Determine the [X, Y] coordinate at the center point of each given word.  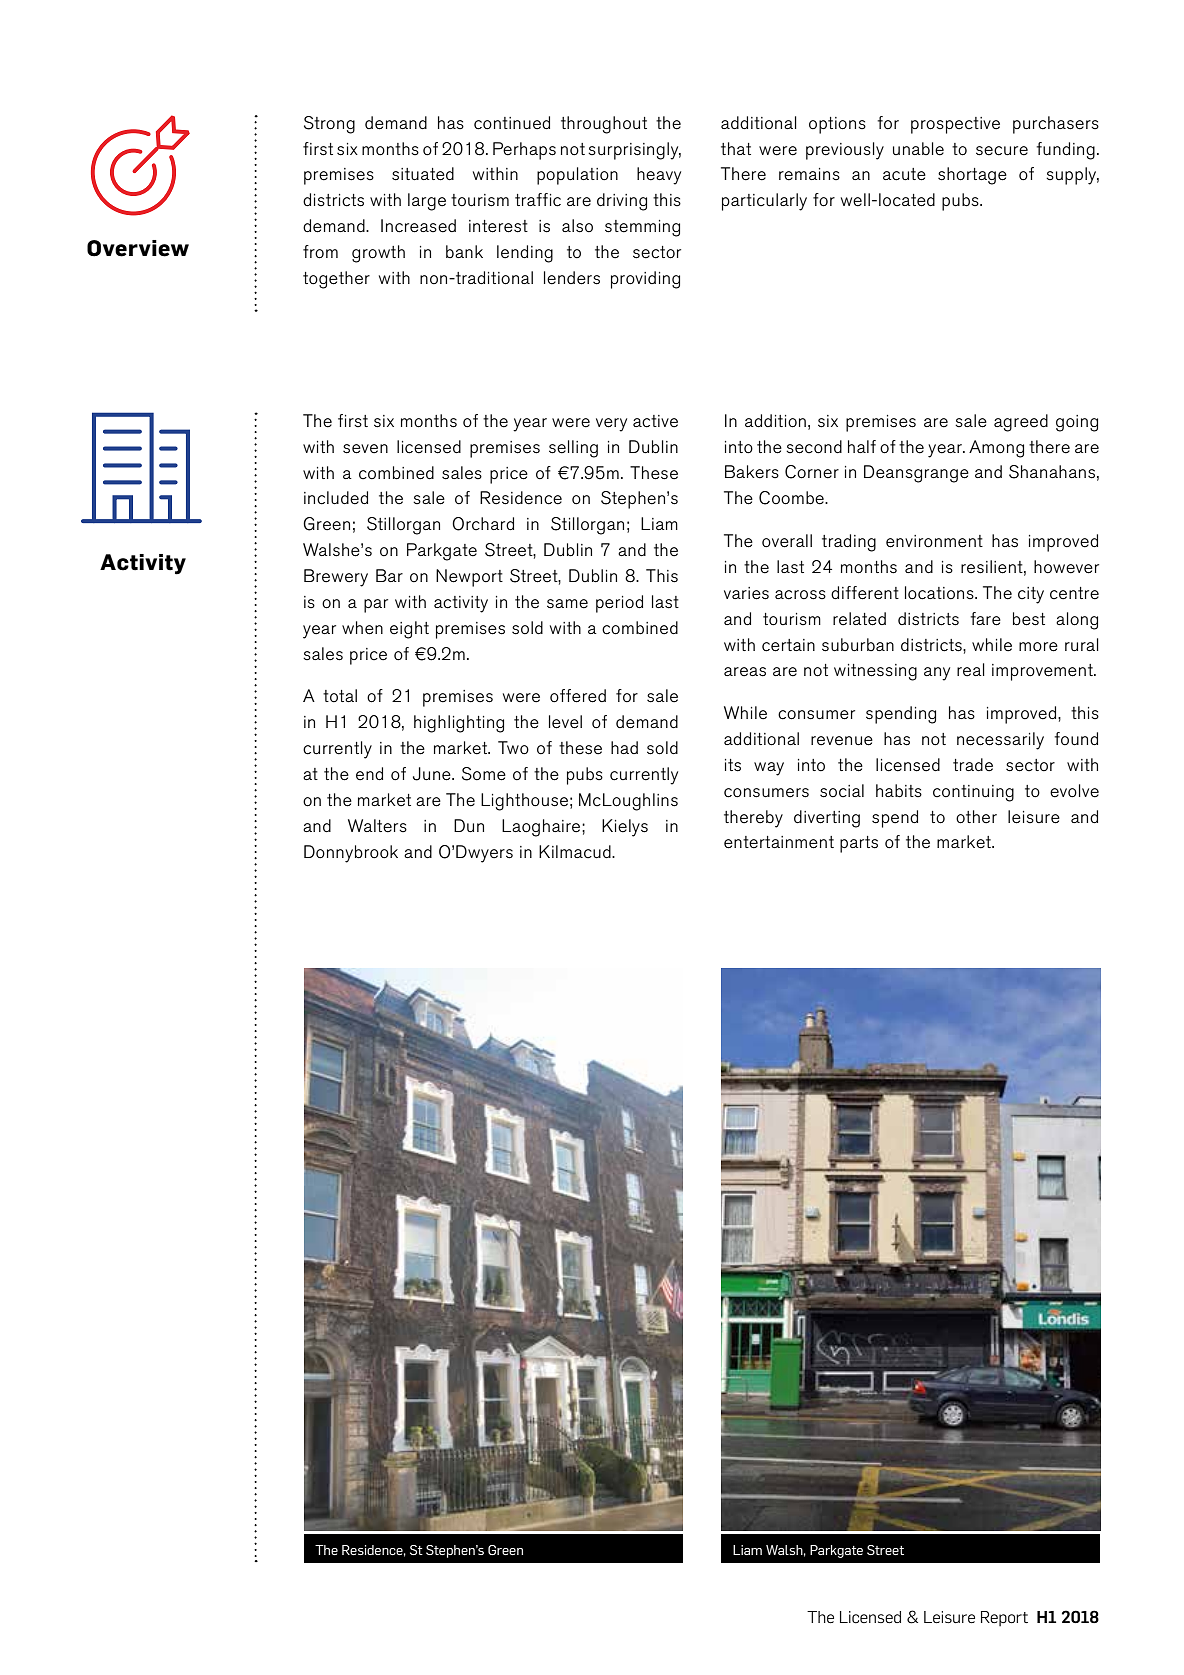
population [577, 176]
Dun [469, 825]
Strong [329, 125]
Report [1004, 1618]
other [976, 817]
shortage [972, 176]
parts [859, 844]
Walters [377, 826]
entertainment [779, 842]
